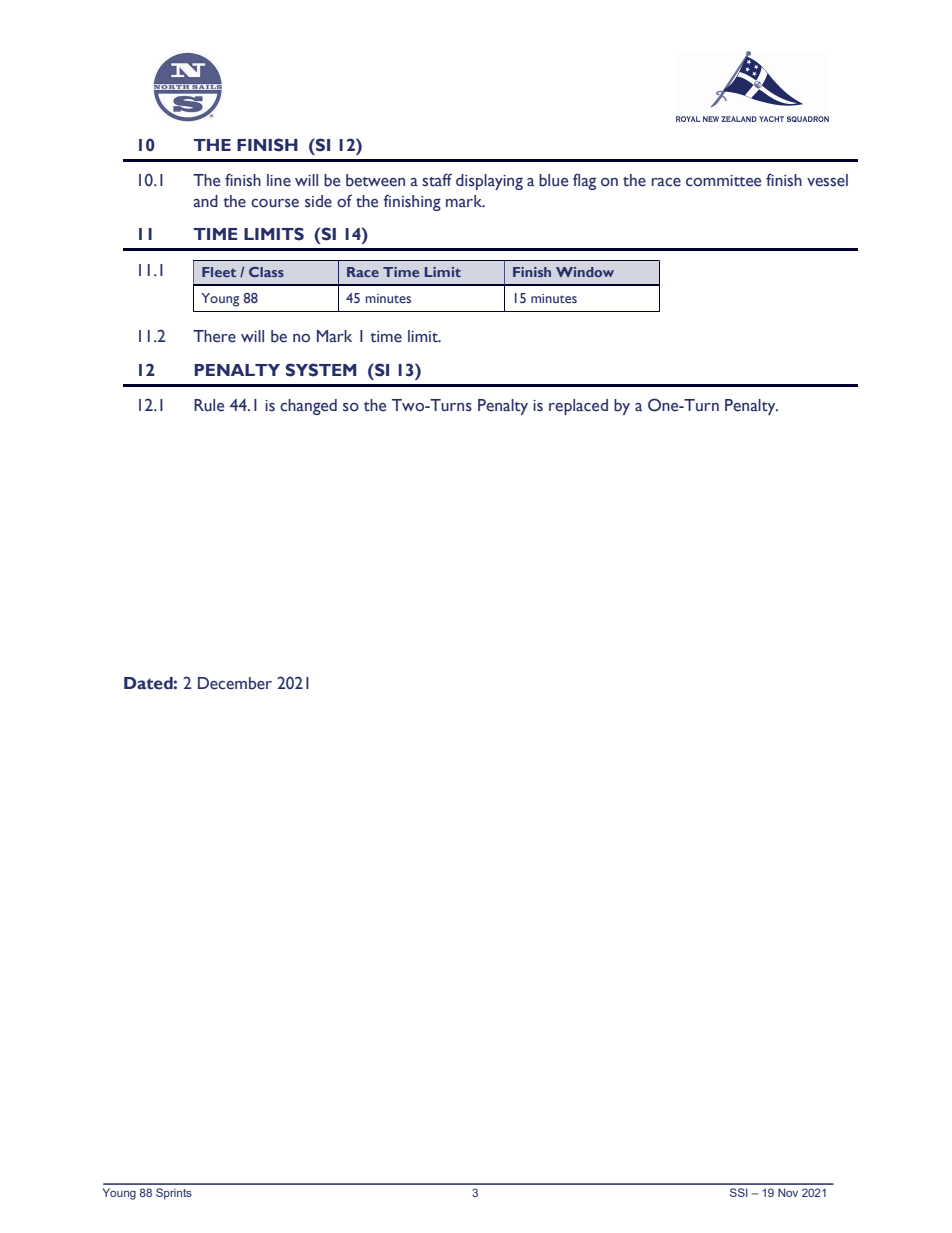 This screenshot has width=952, height=1233. I want to click on December, so click(235, 683).
